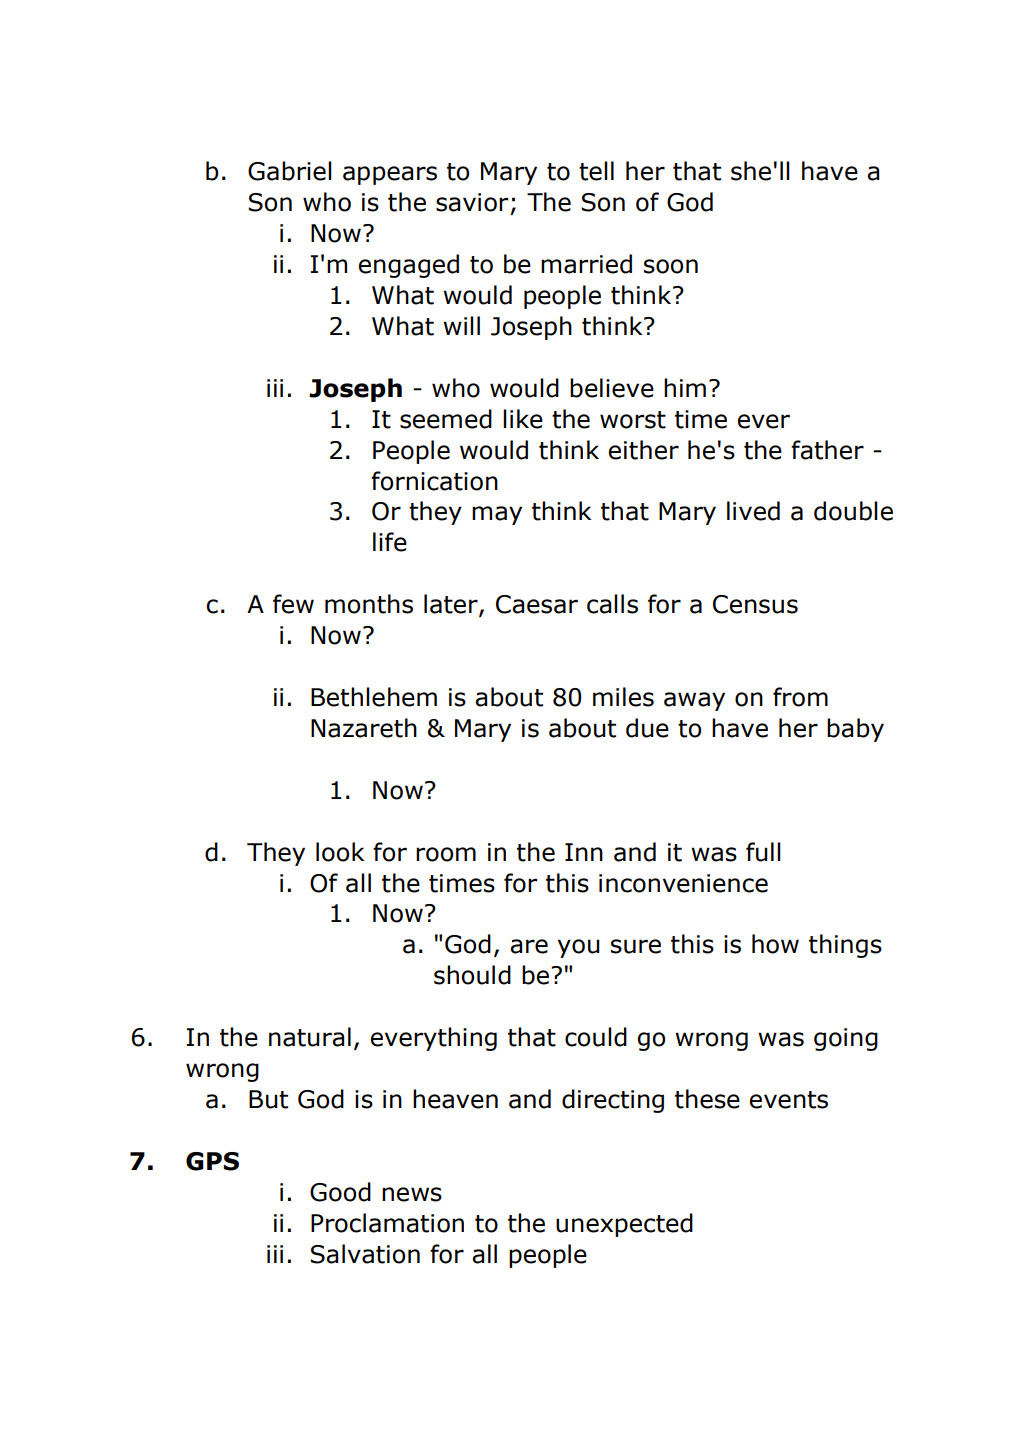 This screenshot has height=1446, width=1023. What do you see at coordinates (800, 697) in the screenshot?
I see `from` at bounding box center [800, 697].
